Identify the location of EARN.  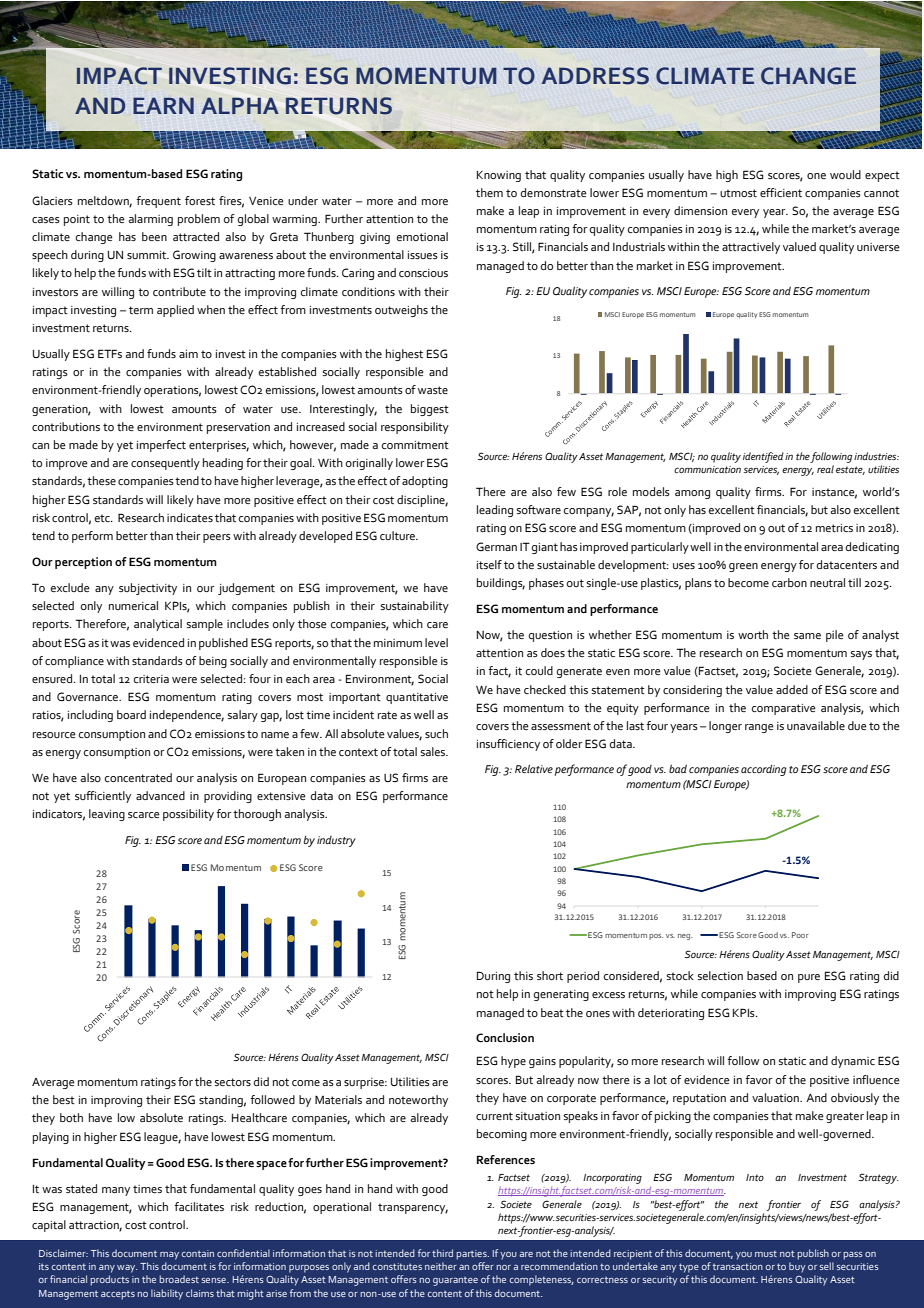
(163, 105).
